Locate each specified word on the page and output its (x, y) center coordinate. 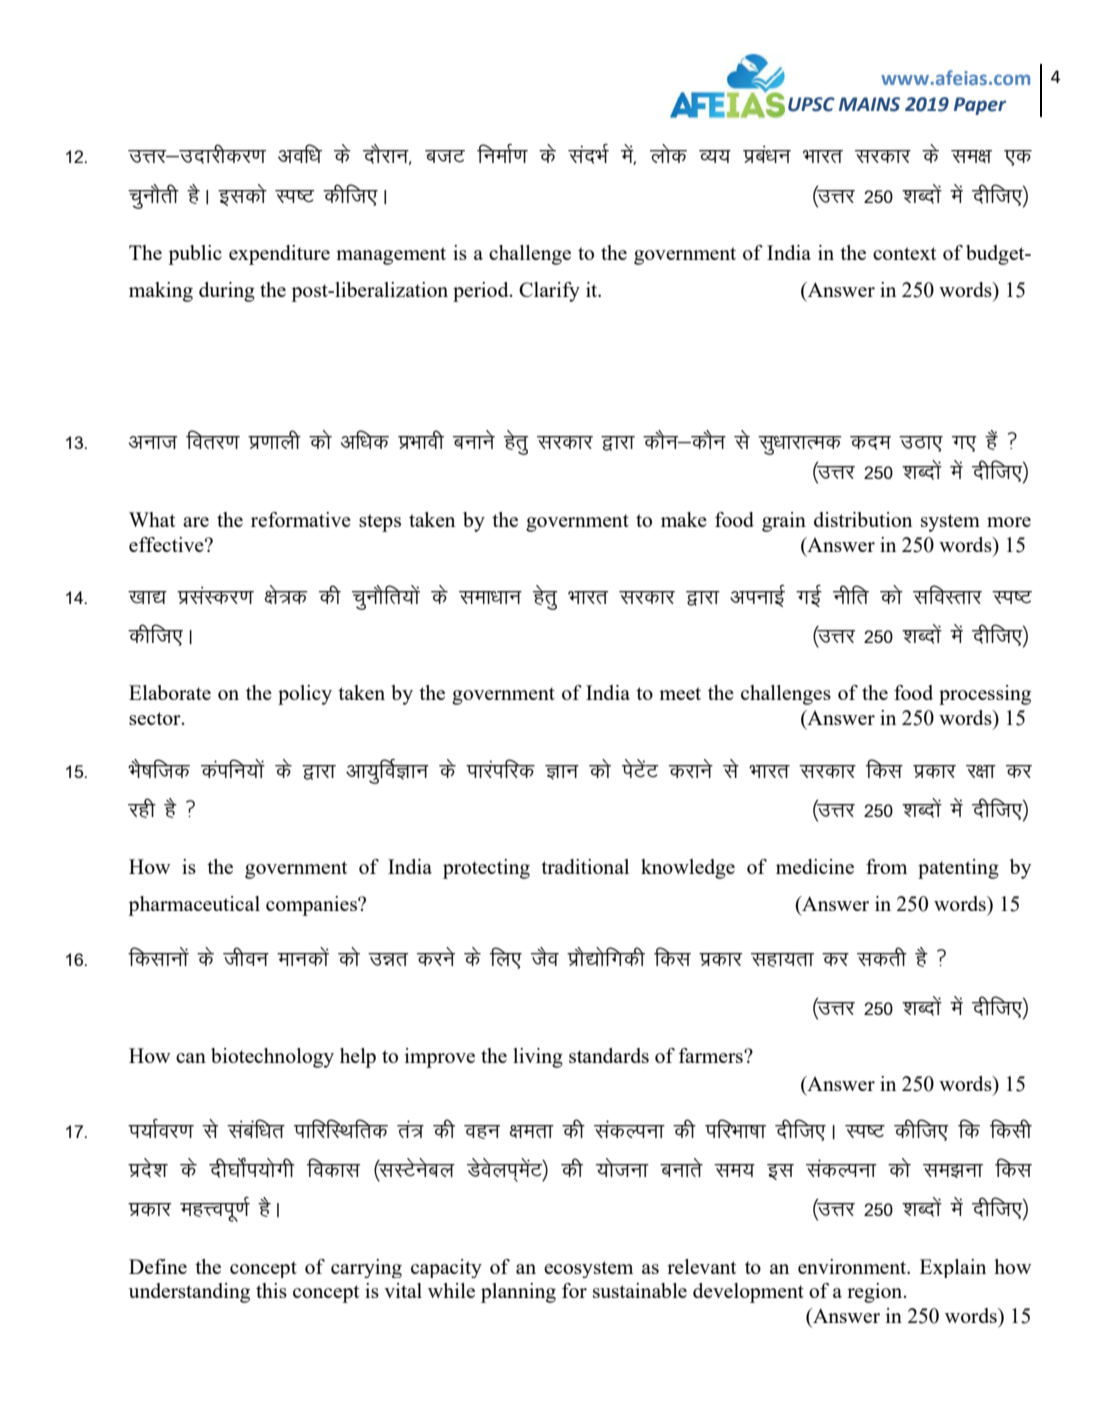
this (271, 1290)
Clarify (549, 292)
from (886, 866)
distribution (863, 519)
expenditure (279, 255)
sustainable (640, 1290)
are (196, 522)
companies (312, 906)
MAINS (869, 104)
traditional (585, 866)
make (684, 519)
